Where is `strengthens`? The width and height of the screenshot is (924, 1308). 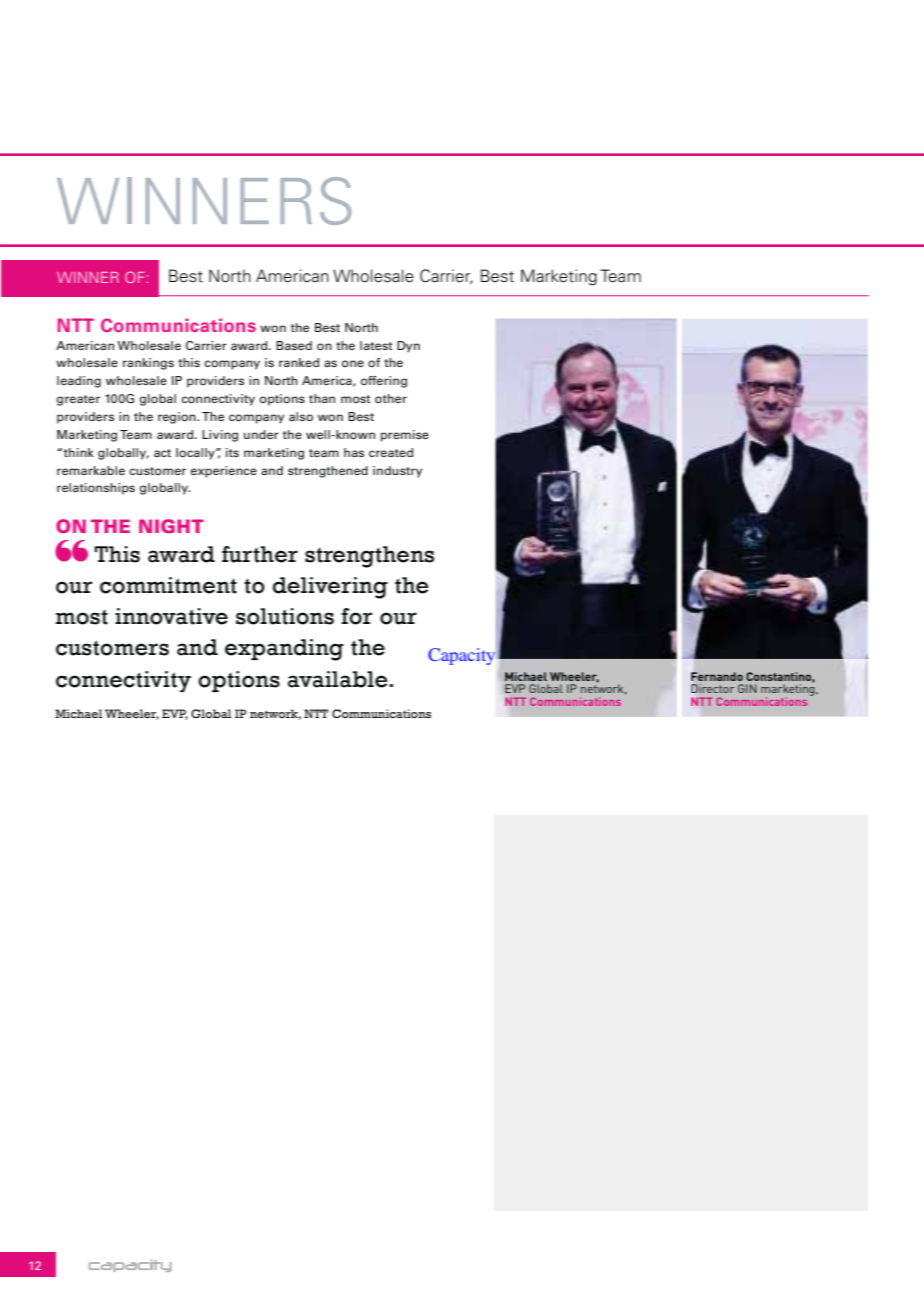 strengthens is located at coordinates (369, 557).
